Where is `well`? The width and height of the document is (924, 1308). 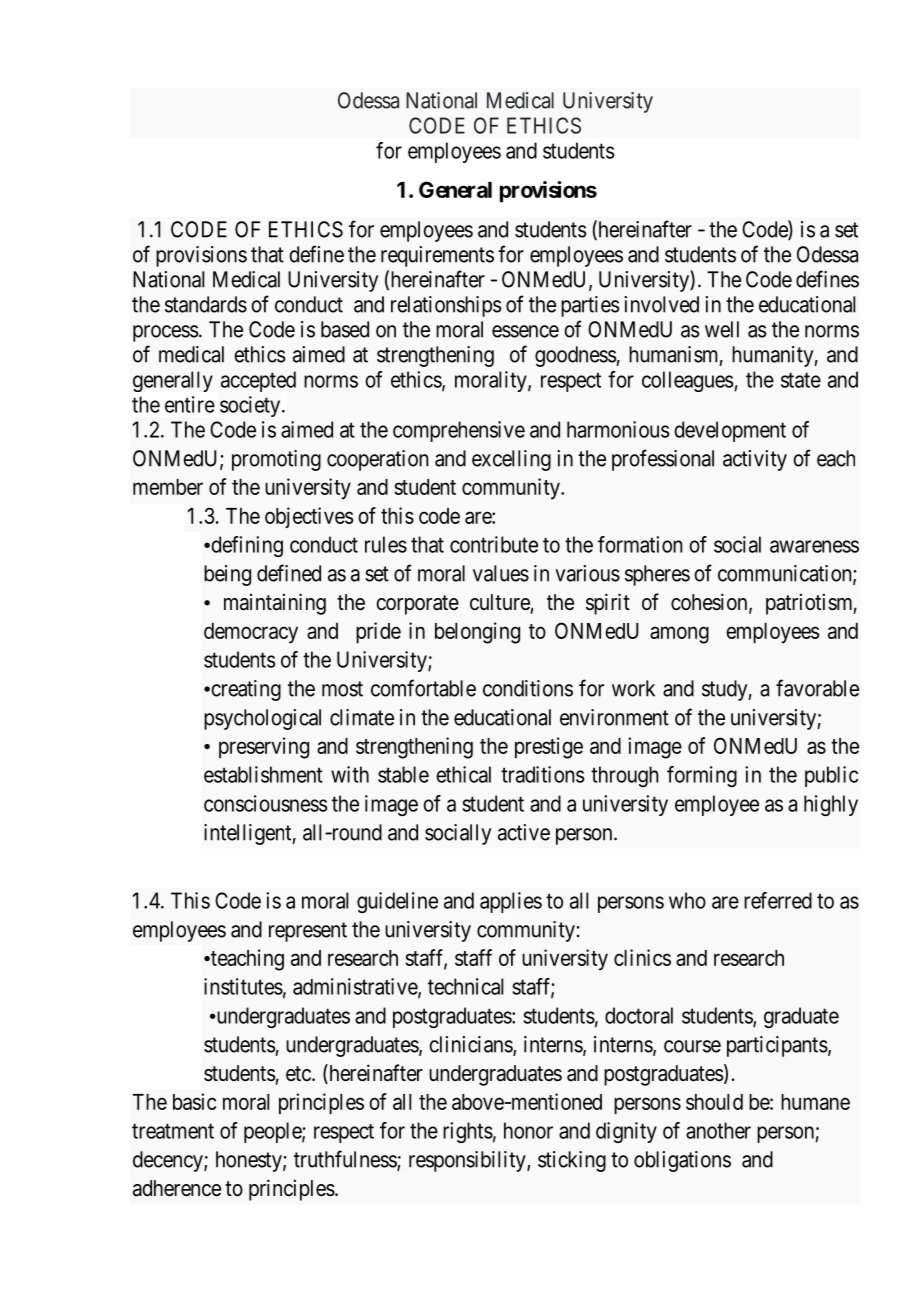 well is located at coordinates (722, 329).
